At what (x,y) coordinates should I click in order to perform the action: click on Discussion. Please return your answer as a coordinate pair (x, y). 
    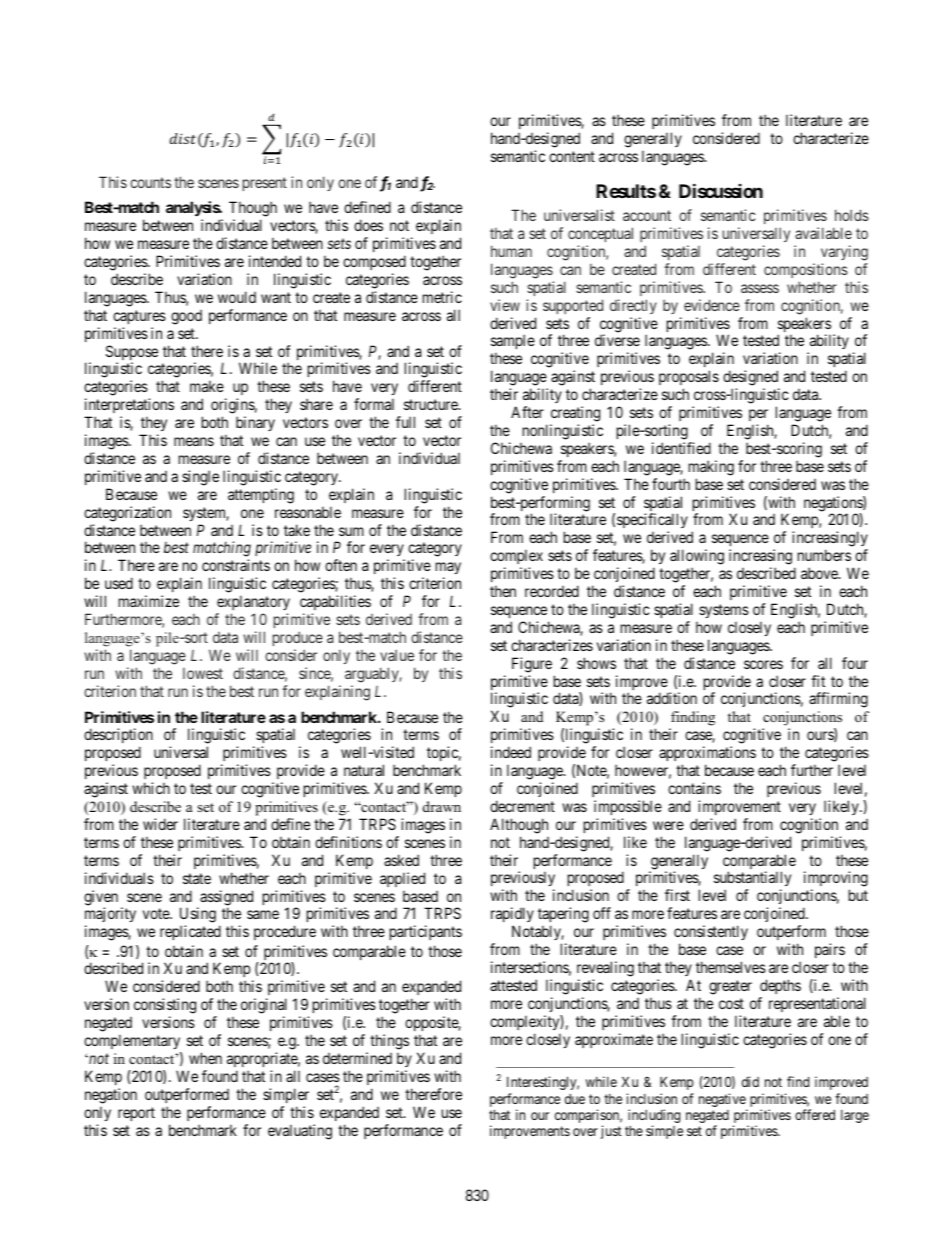
    Looking at the image, I should click on (721, 190).
